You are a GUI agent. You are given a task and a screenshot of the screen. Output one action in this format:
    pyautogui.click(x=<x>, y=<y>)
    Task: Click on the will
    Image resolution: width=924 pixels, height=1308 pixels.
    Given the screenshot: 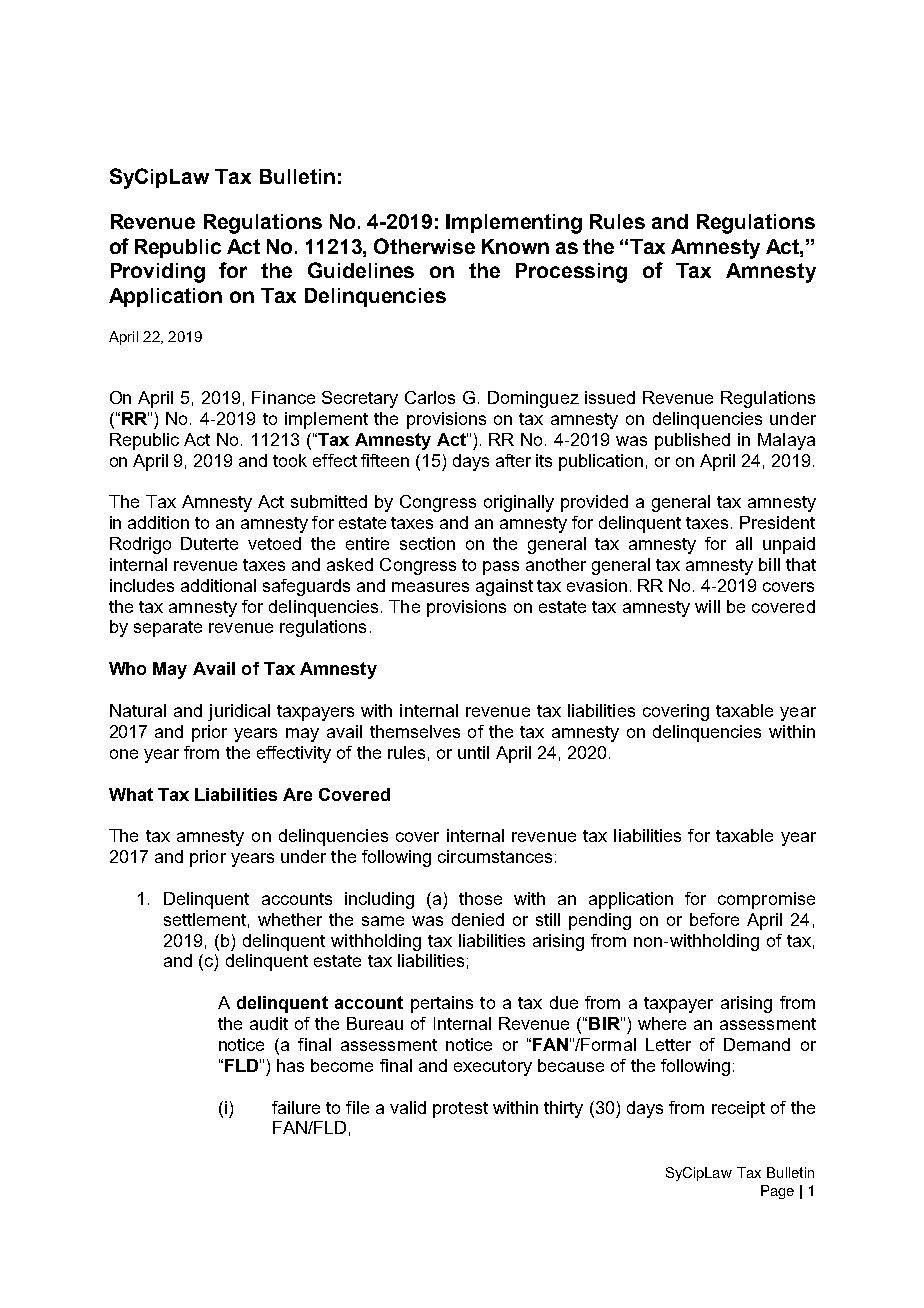 What is the action you would take?
    pyautogui.click(x=707, y=606)
